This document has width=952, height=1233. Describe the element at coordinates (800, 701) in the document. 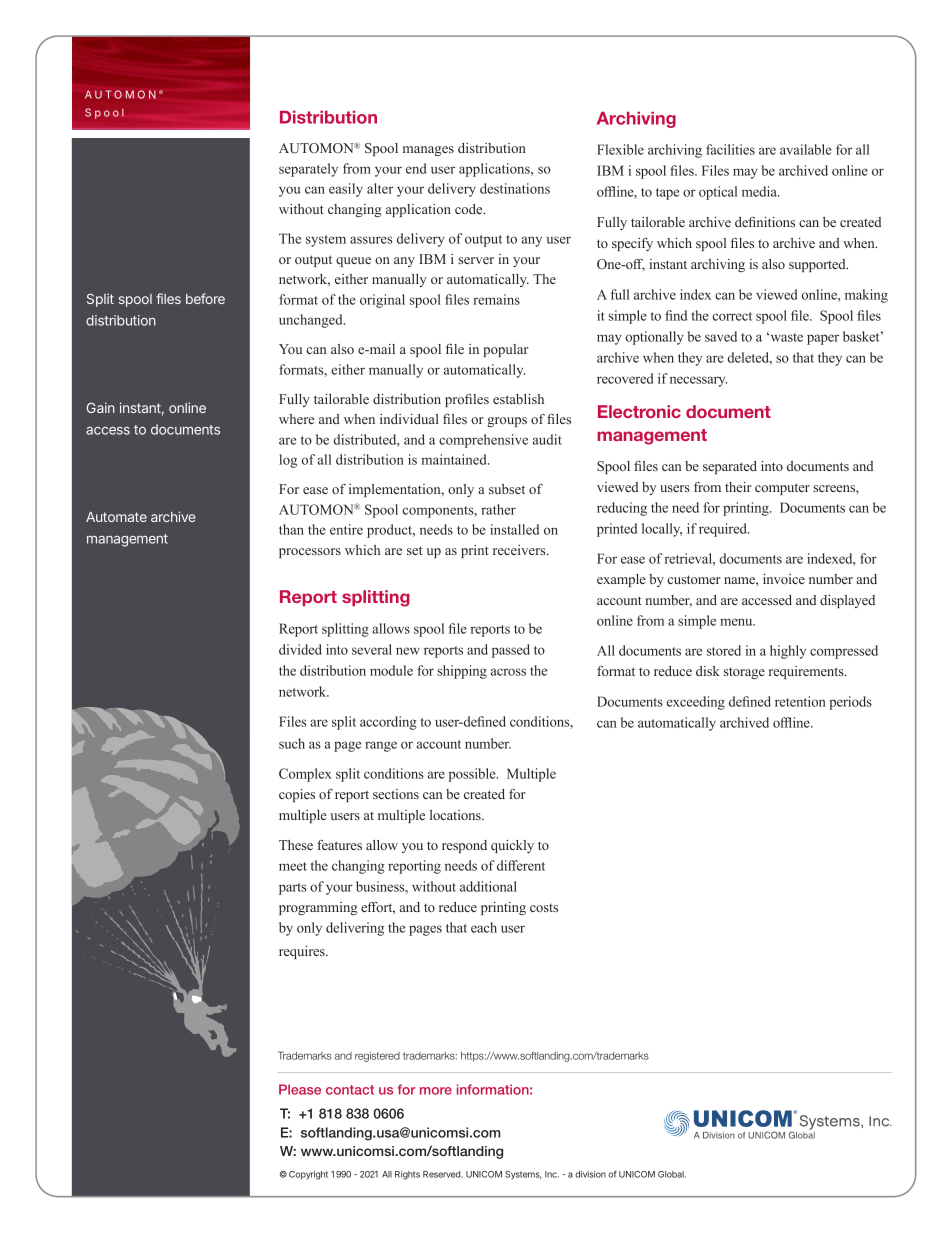

I see `retention` at that location.
